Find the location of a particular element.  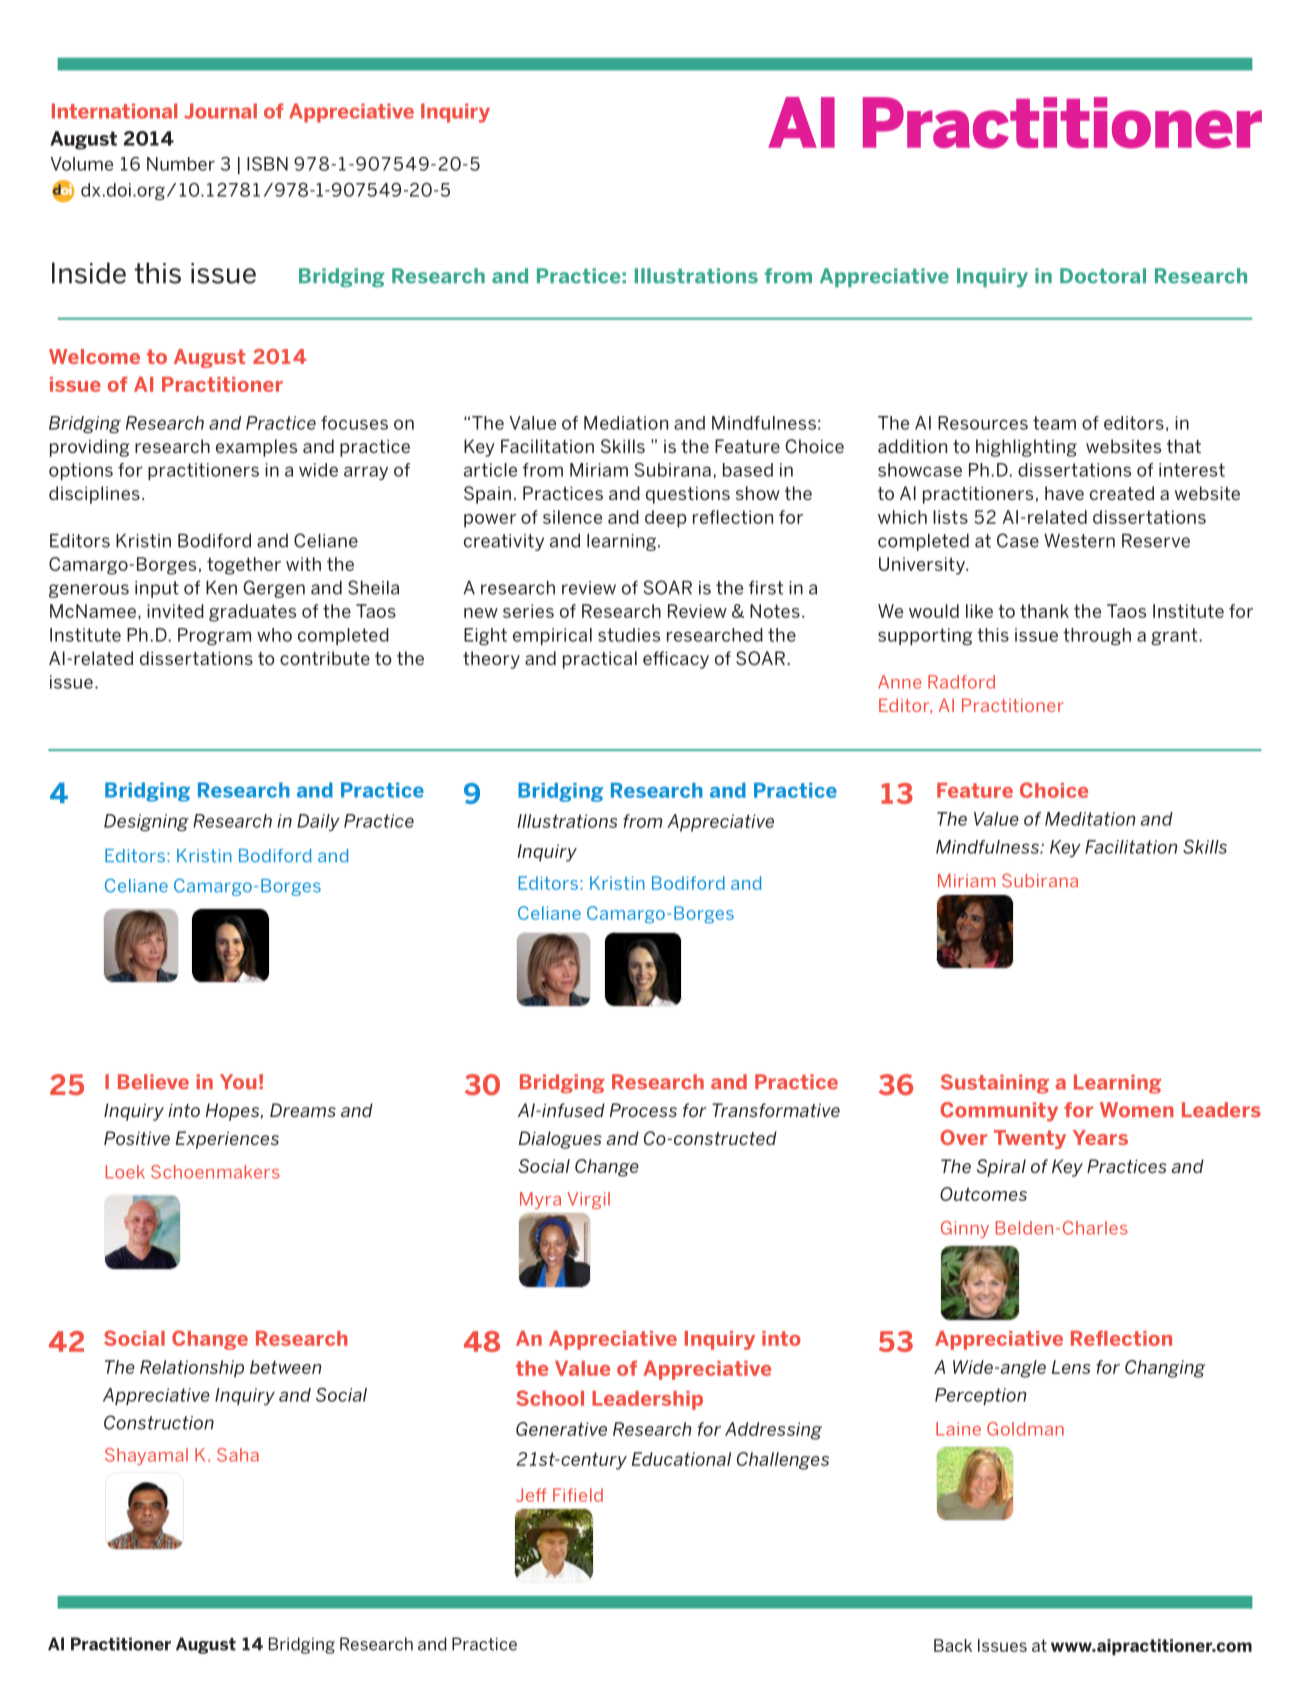

ISBN is located at coordinates (267, 164).
